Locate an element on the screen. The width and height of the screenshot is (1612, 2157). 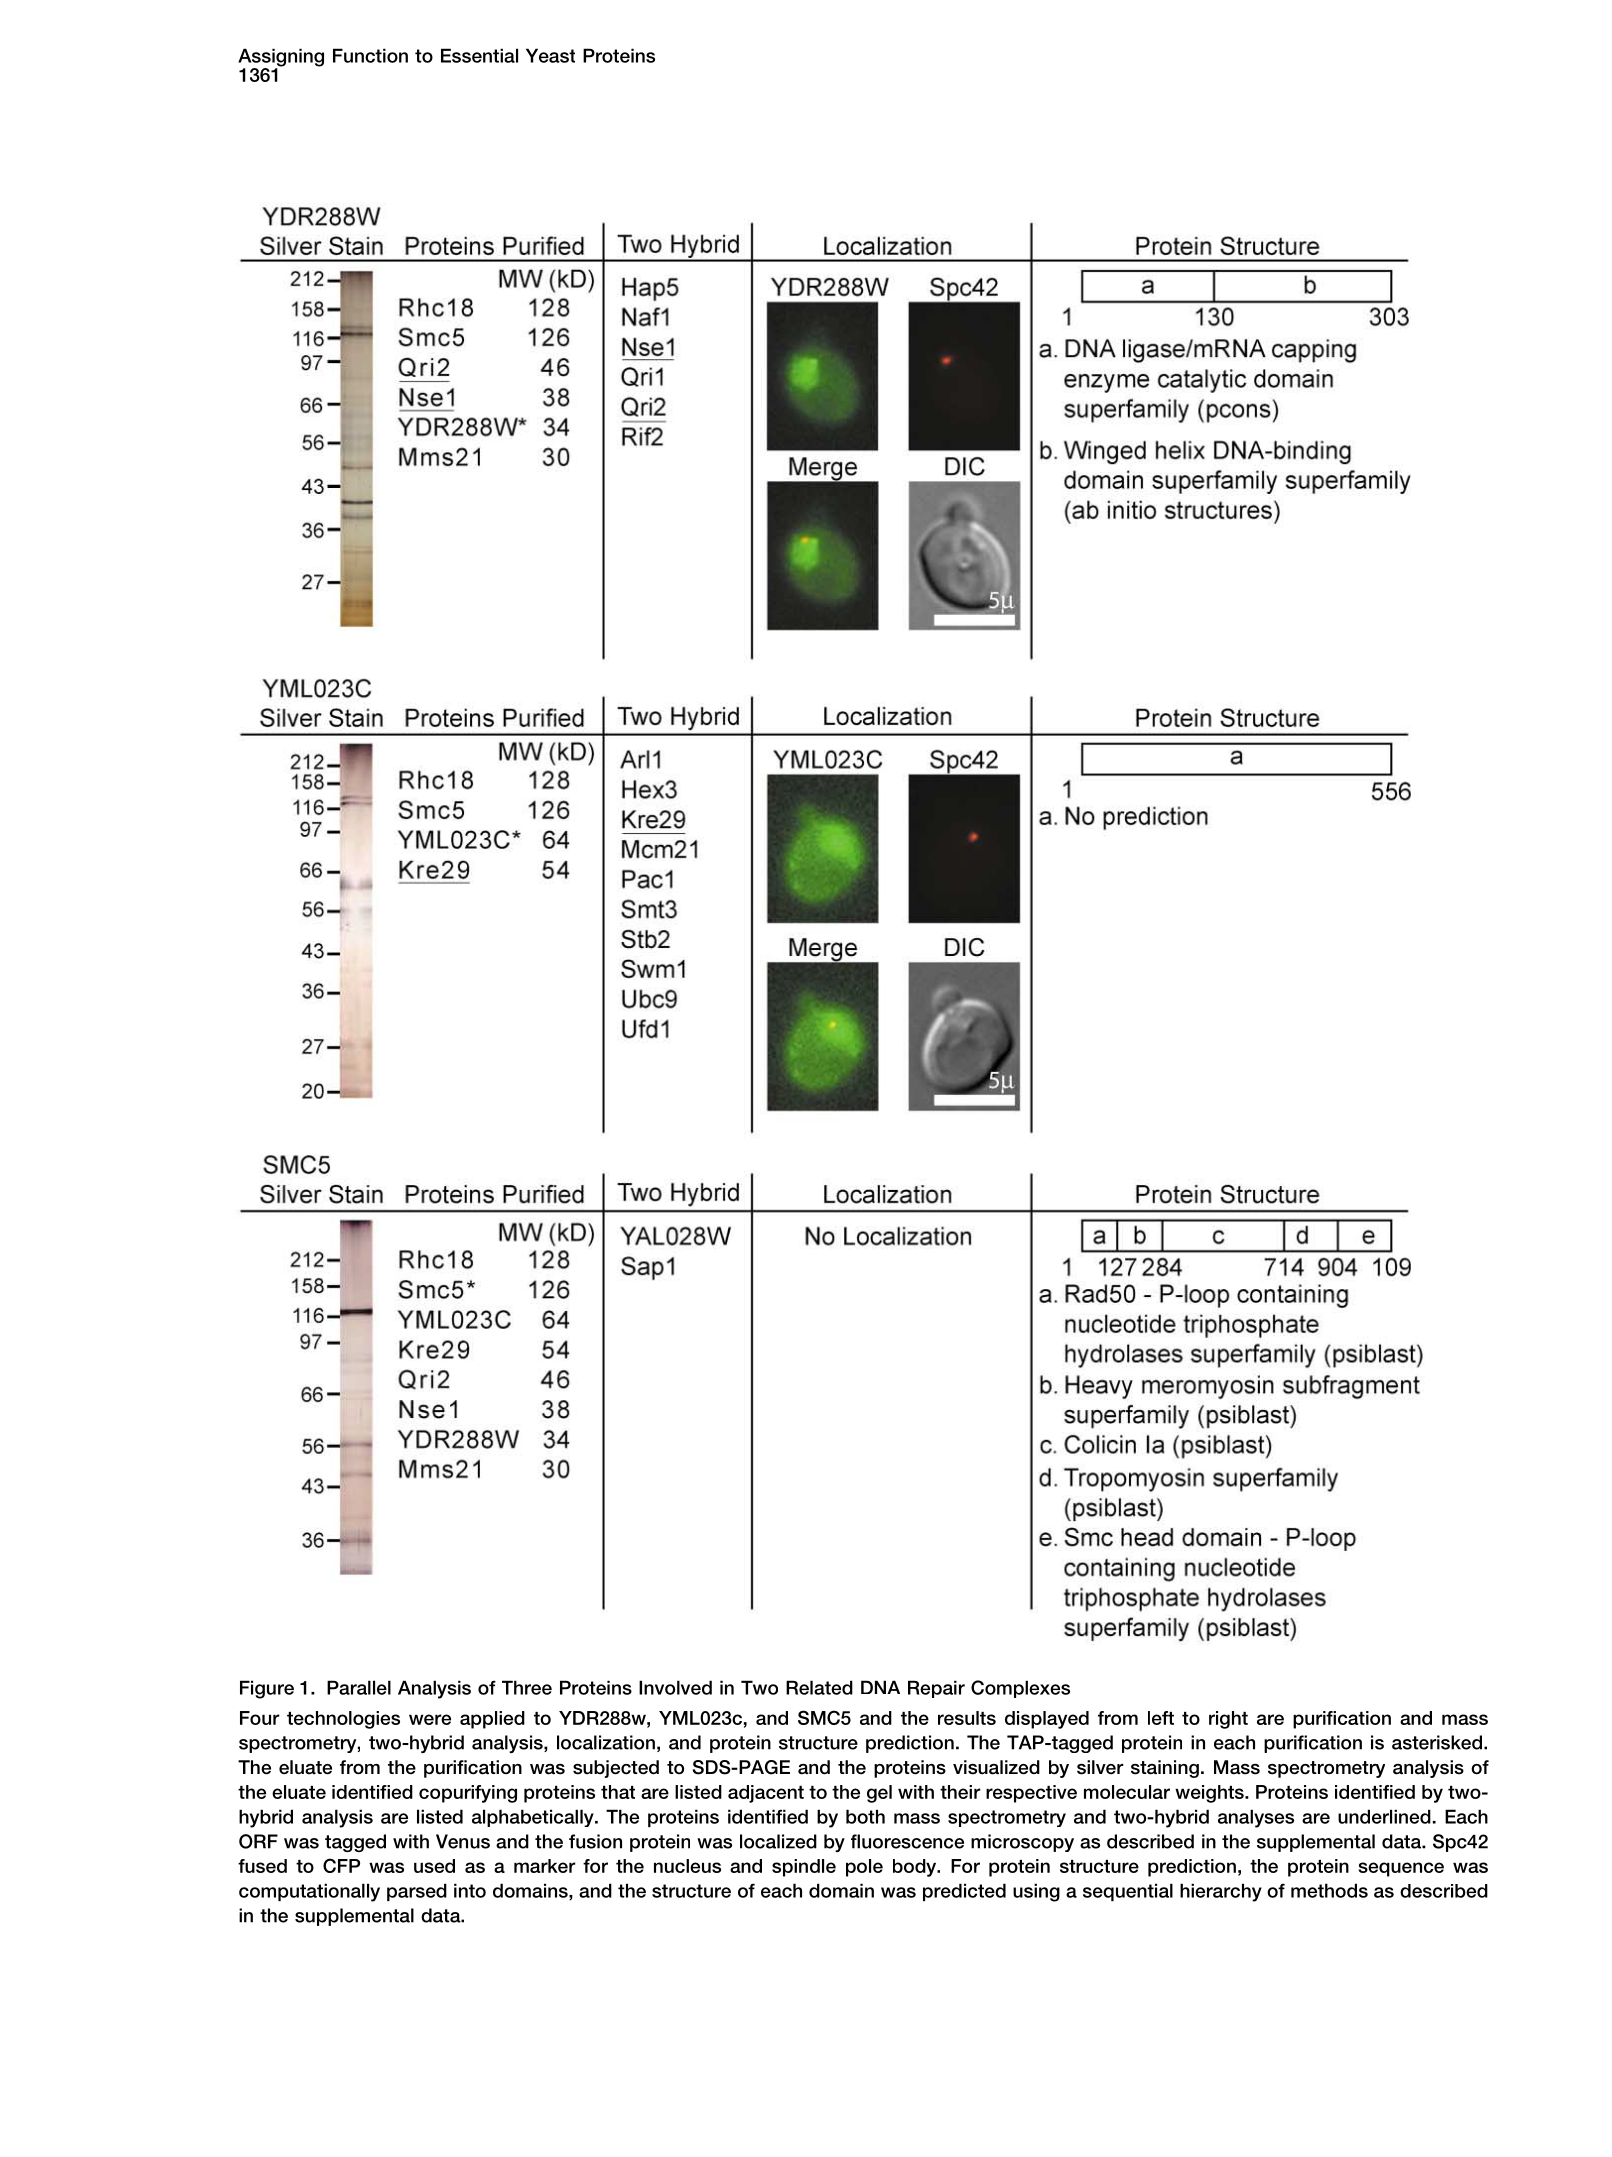
right is located at coordinates (1228, 1720).
